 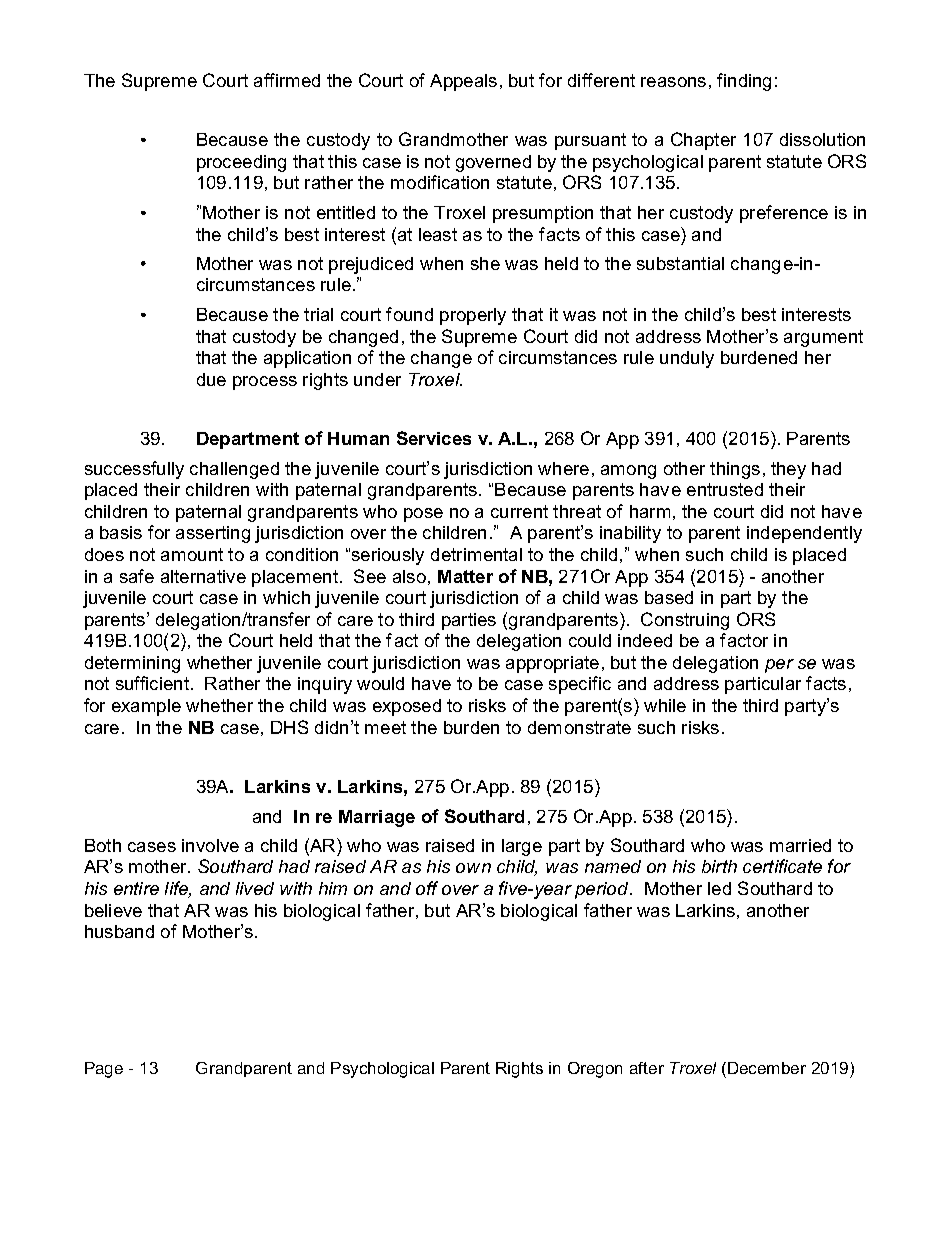 I want to click on Page, so click(x=104, y=1070).
